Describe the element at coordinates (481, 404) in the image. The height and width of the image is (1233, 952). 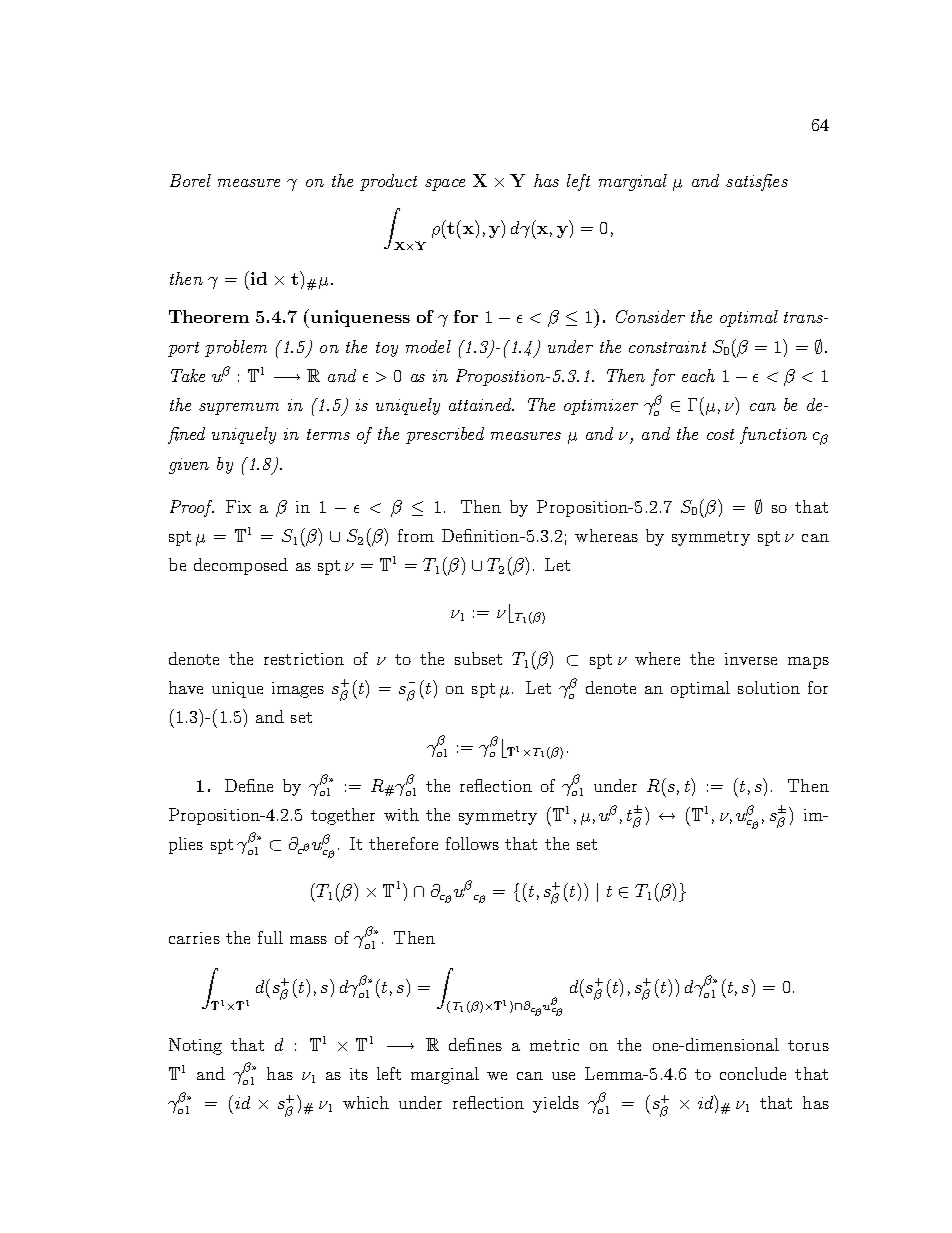
I see `attained` at that location.
